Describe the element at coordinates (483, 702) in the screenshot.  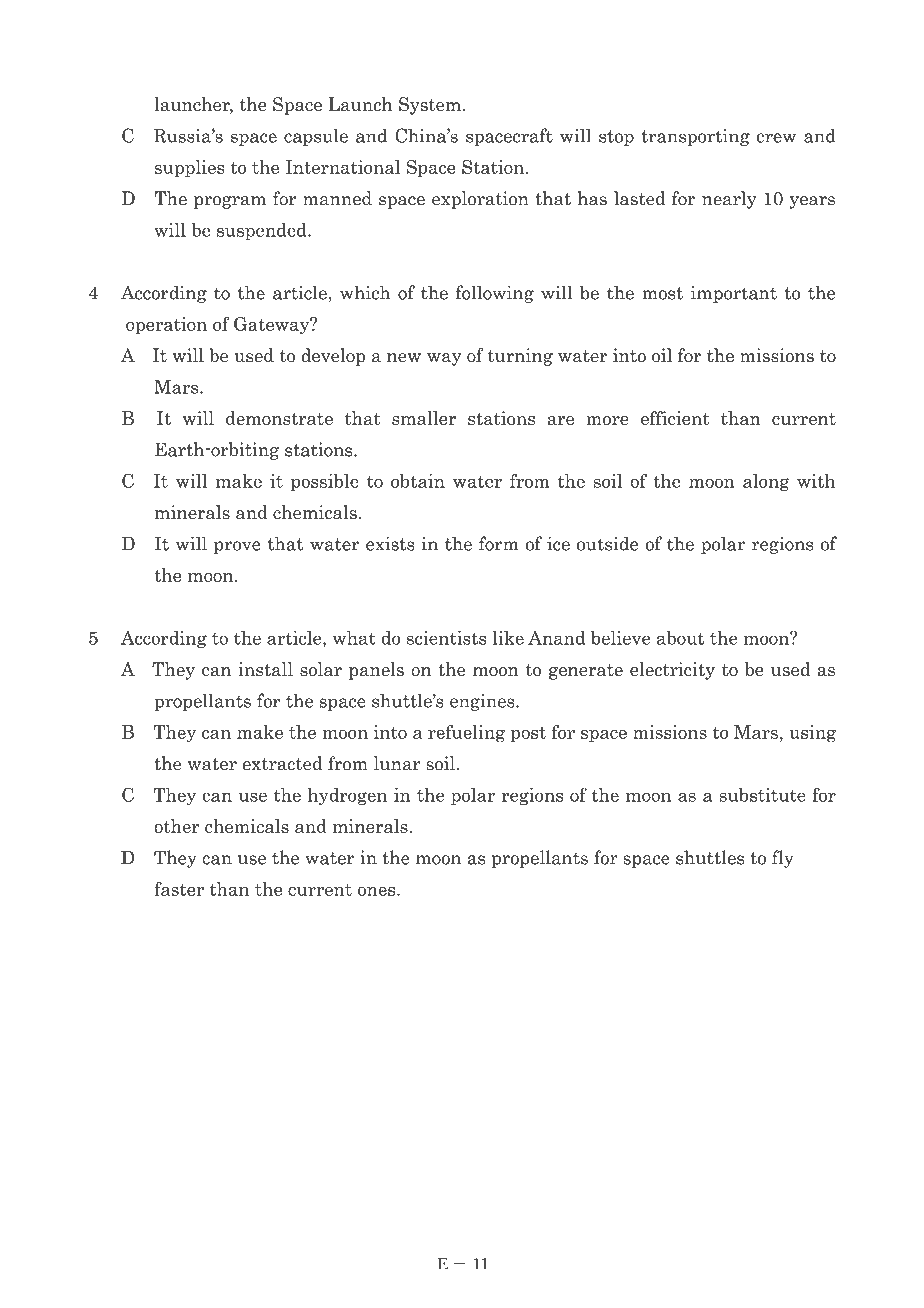
I see `engines` at that location.
